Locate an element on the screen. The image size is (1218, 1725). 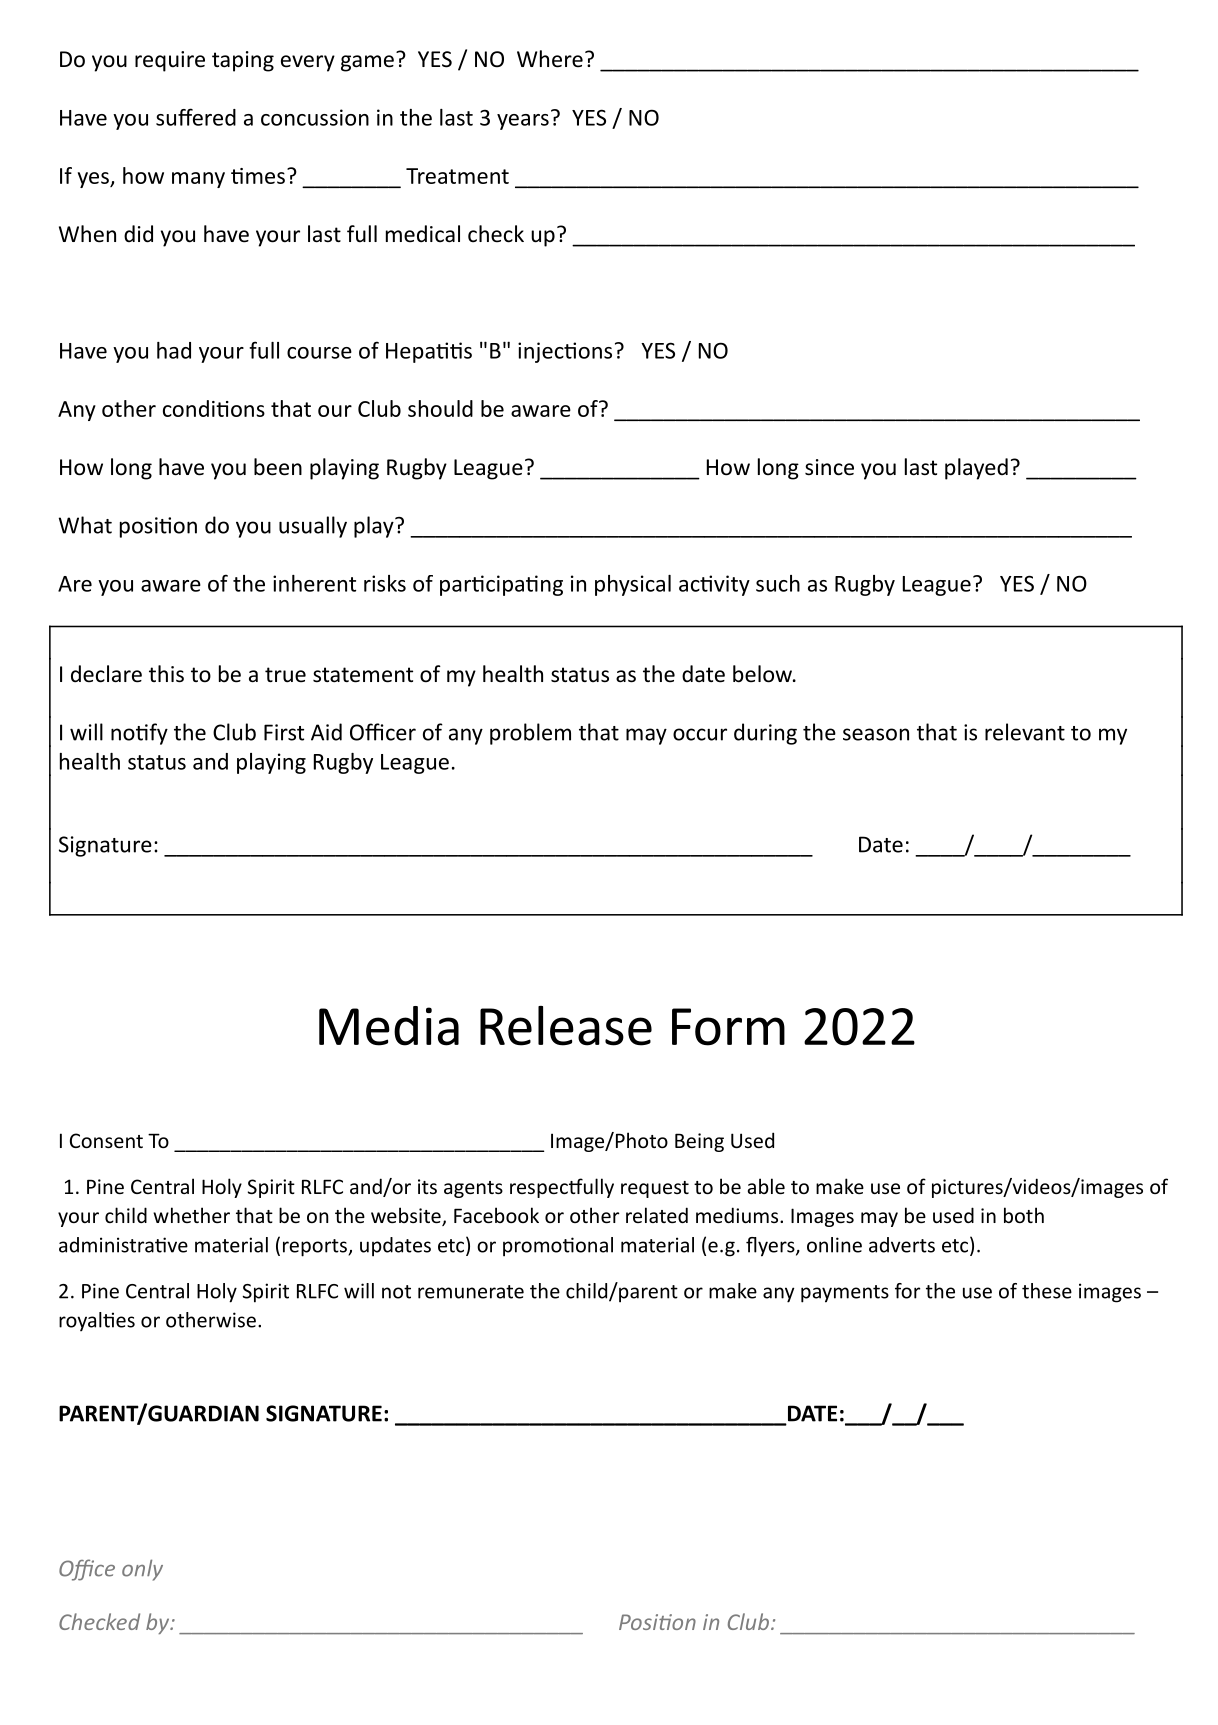
such is located at coordinates (778, 583).
